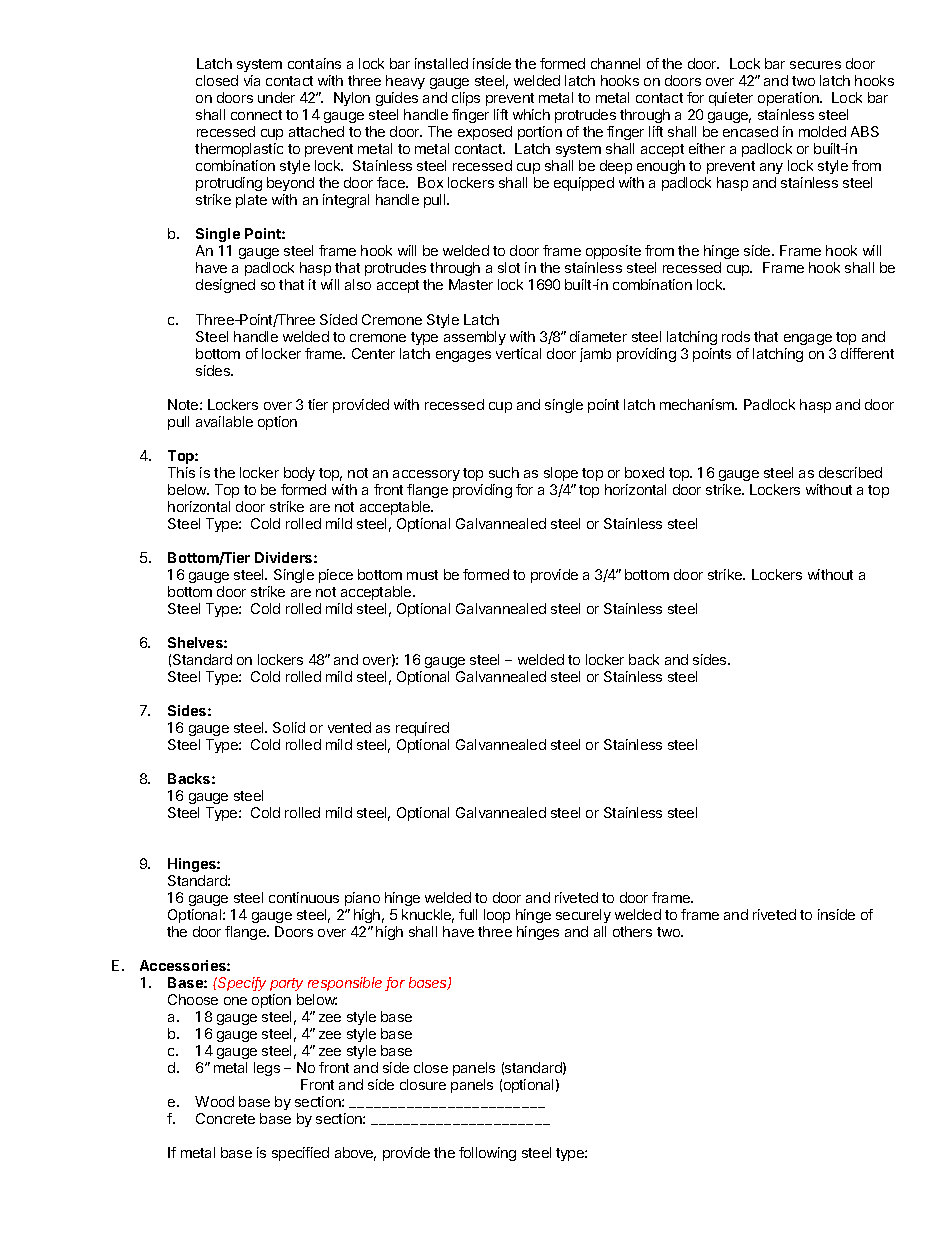 The width and height of the image is (952, 1233). What do you see at coordinates (497, 916) in the image?
I see `loop` at bounding box center [497, 916].
